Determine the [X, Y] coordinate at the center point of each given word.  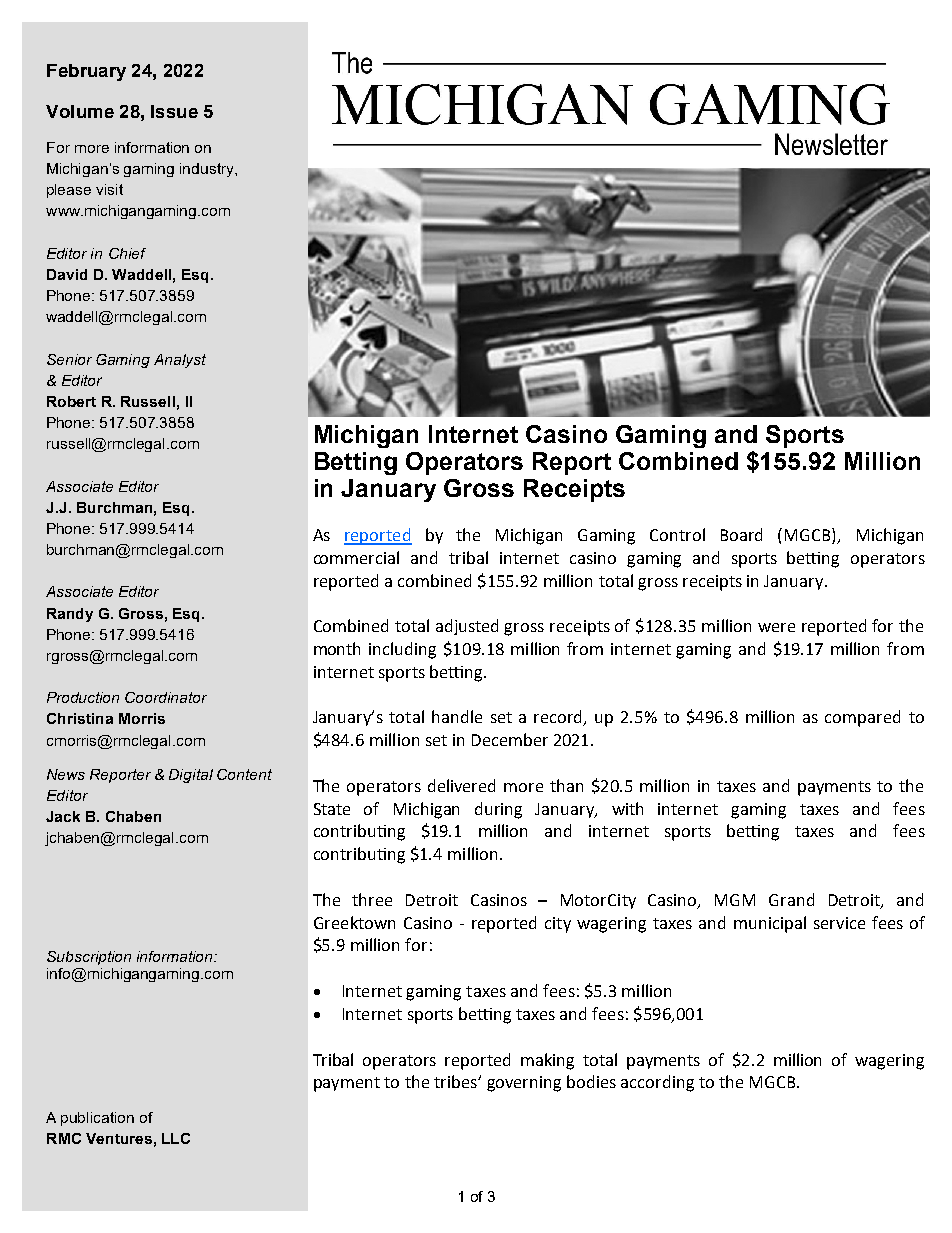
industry [208, 170]
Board [741, 534]
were [776, 627]
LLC [176, 1138]
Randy [70, 615]
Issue [174, 111]
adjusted [467, 627]
